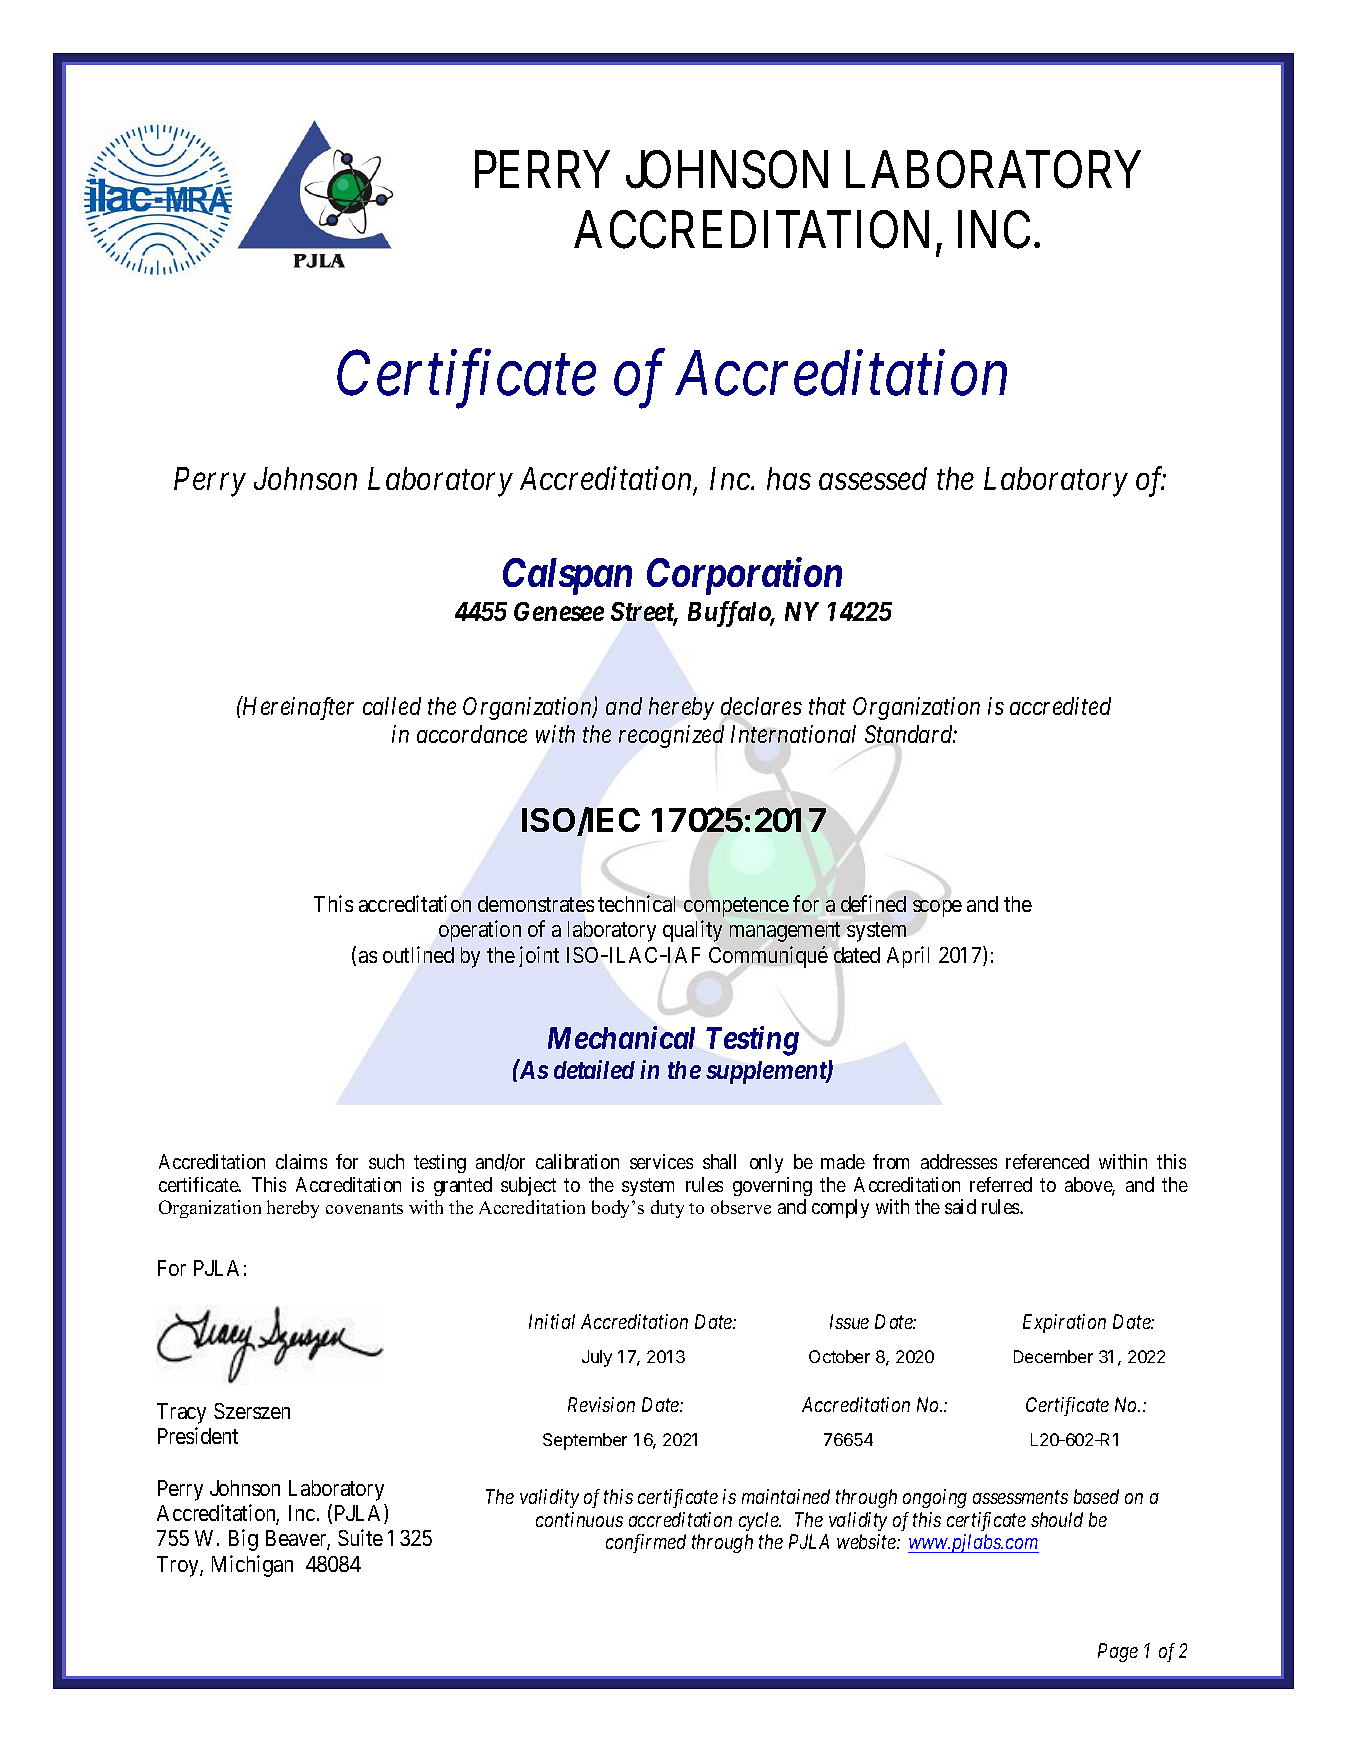  Describe the element at coordinates (621, 1037) in the page. I see `Mechanical` at that location.
